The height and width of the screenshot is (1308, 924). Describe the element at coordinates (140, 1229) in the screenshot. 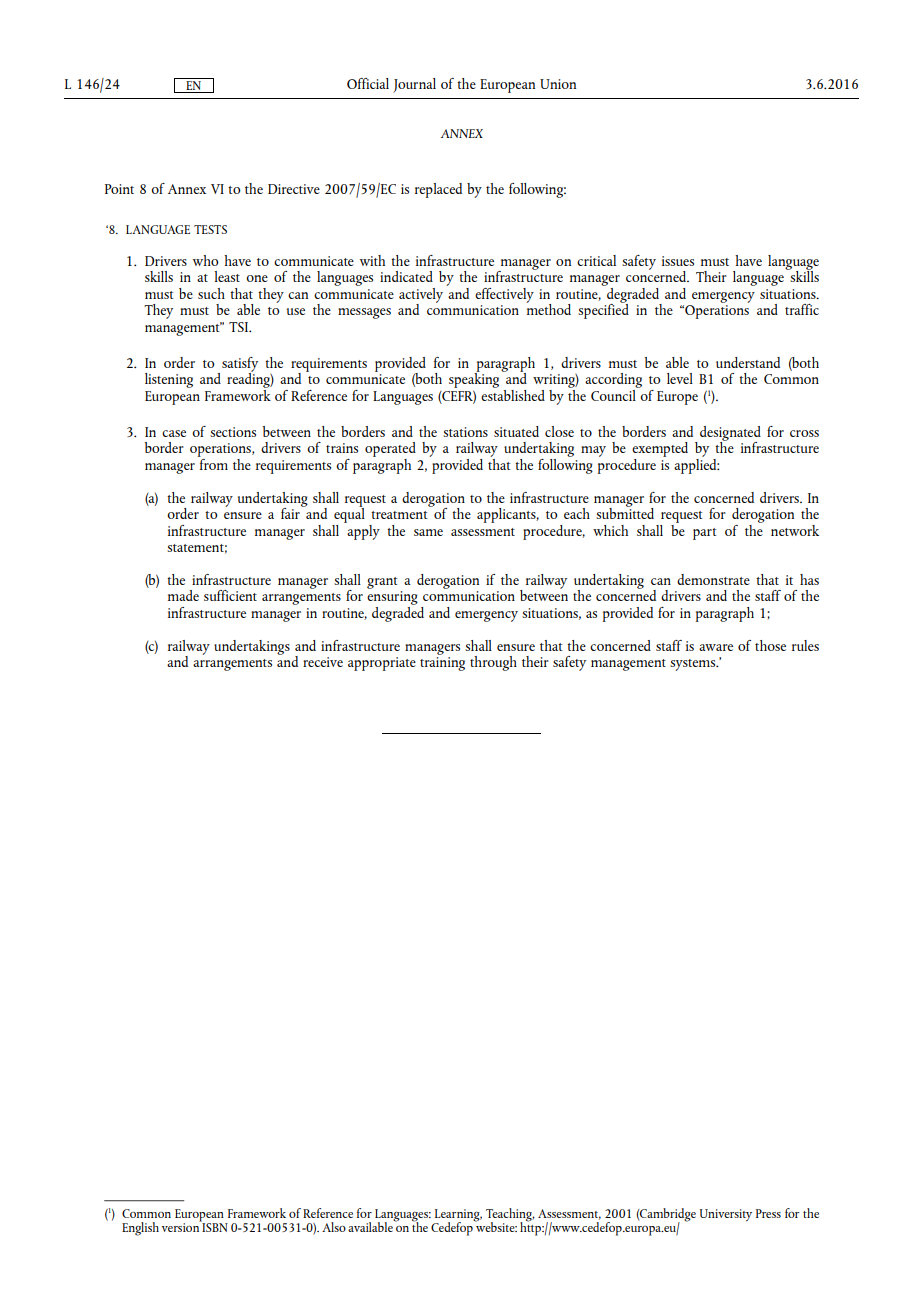

I see `English` at that location.
